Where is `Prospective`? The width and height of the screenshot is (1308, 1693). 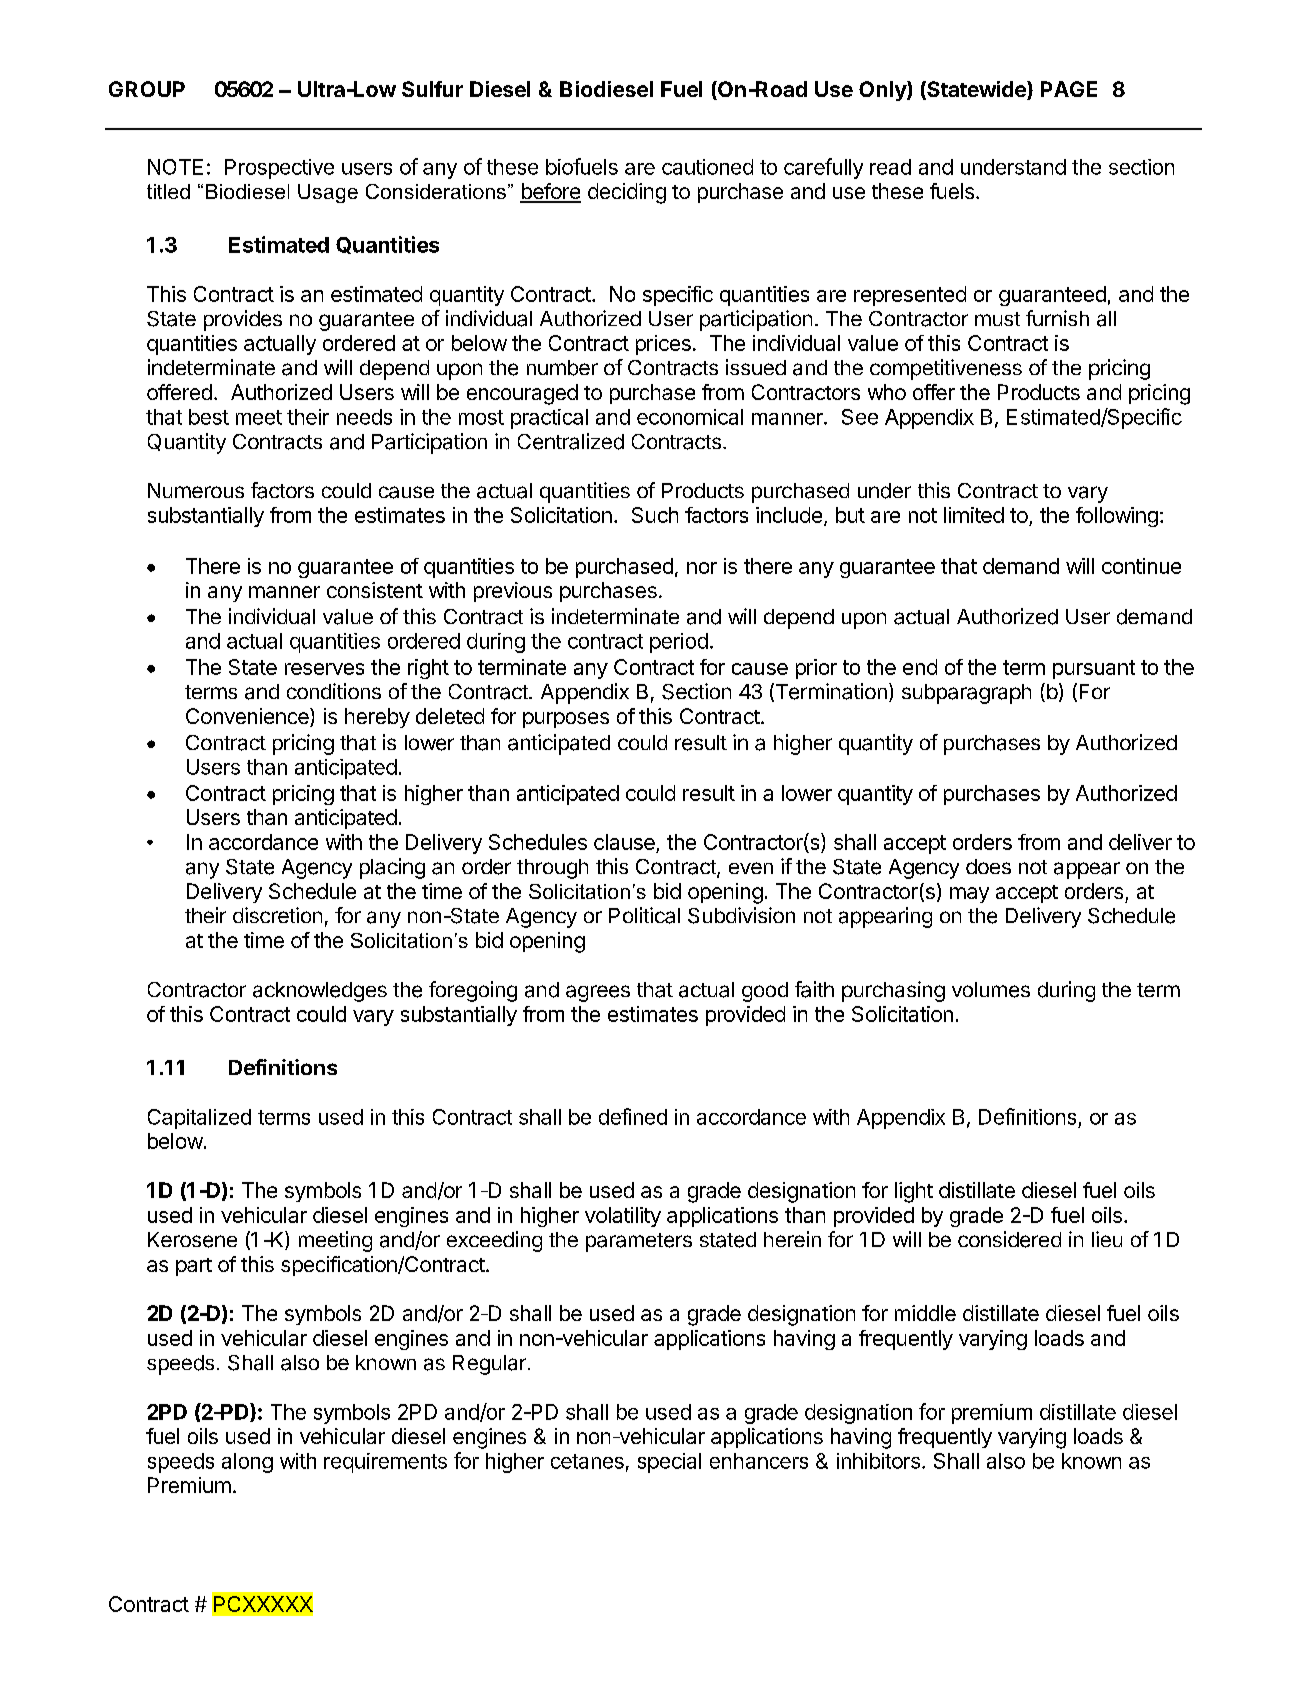
Prospective is located at coordinates (279, 169).
